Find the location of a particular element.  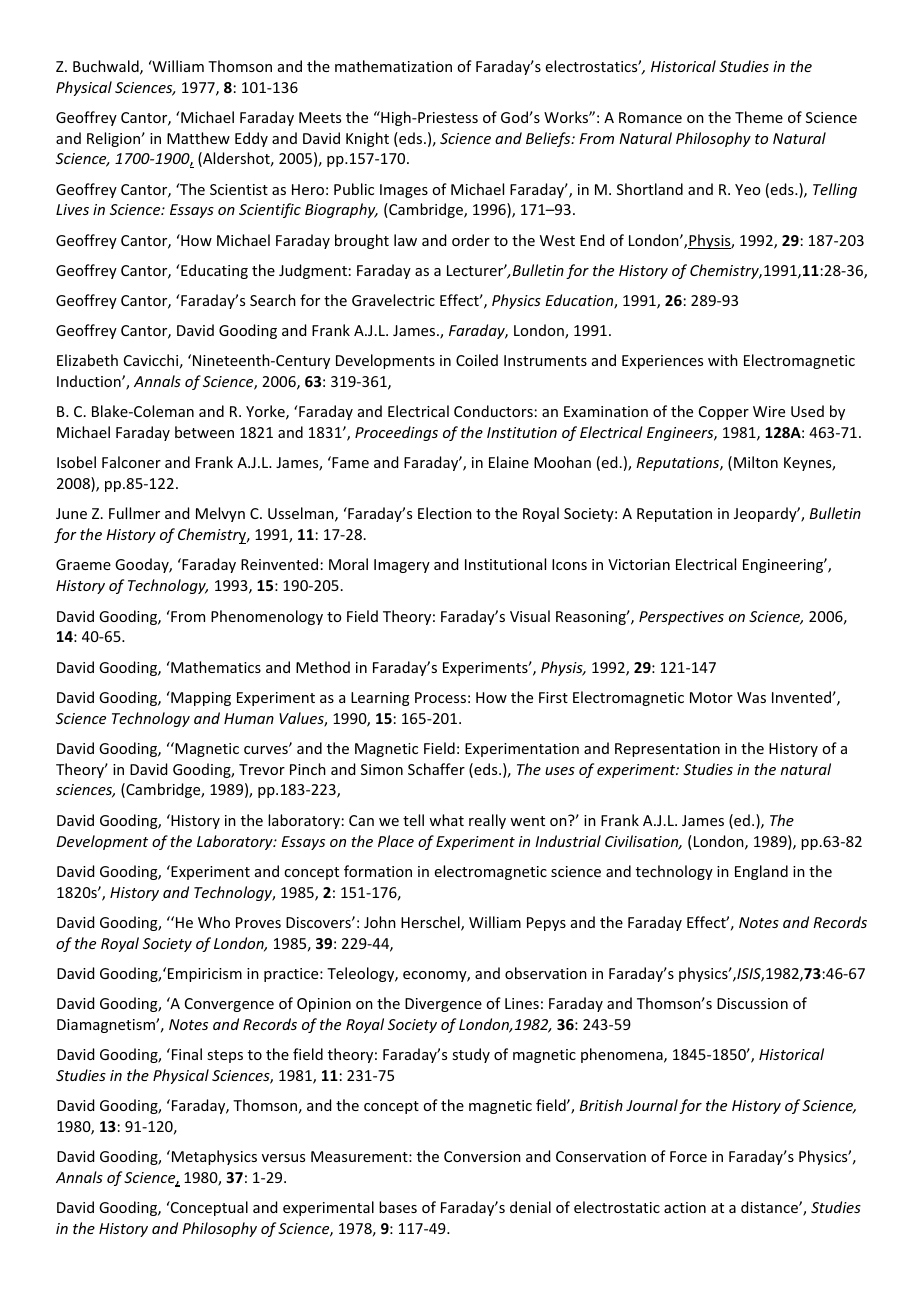

versus is located at coordinates (283, 1158).
